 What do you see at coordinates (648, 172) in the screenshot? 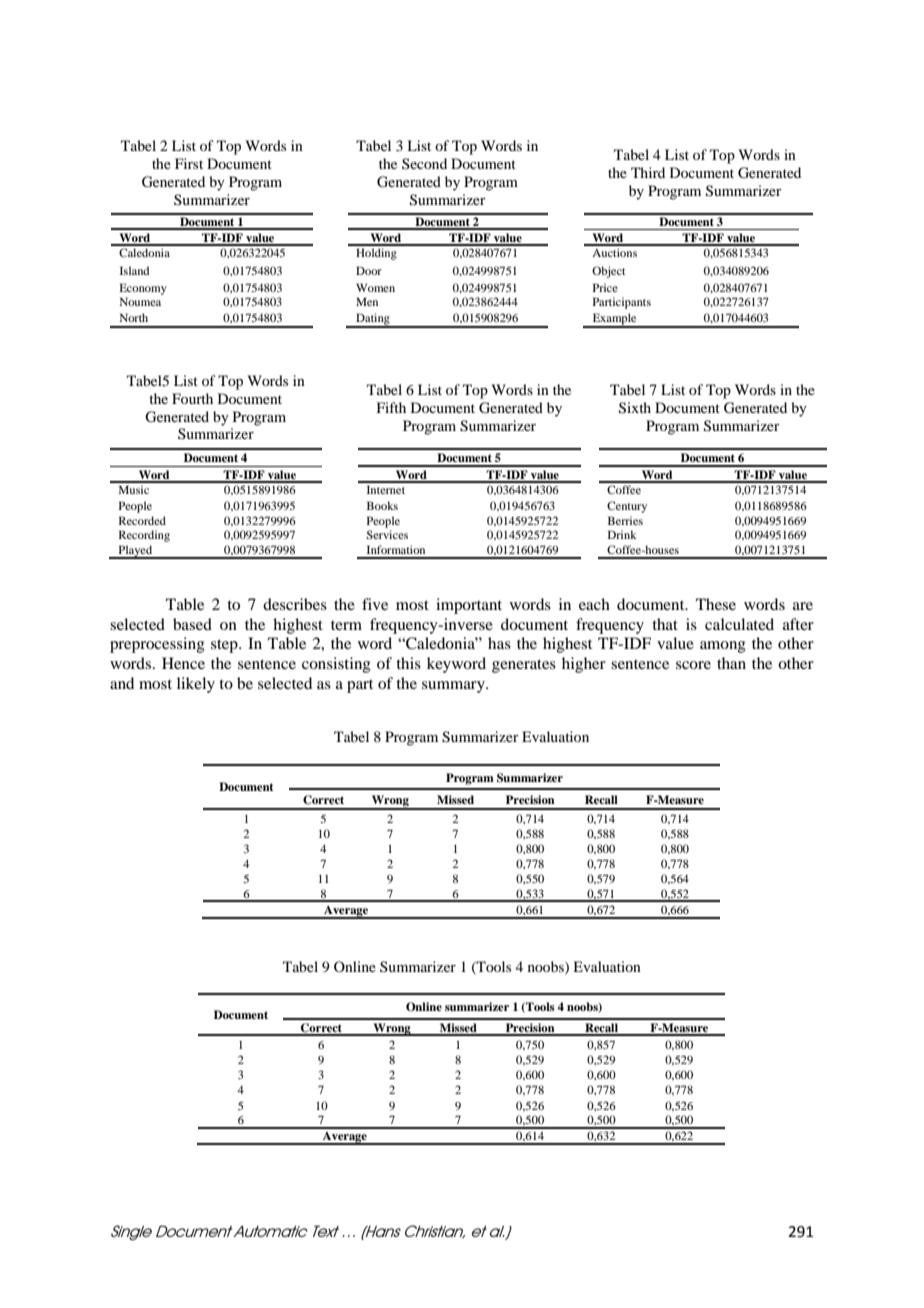
I see `Third` at bounding box center [648, 172].
